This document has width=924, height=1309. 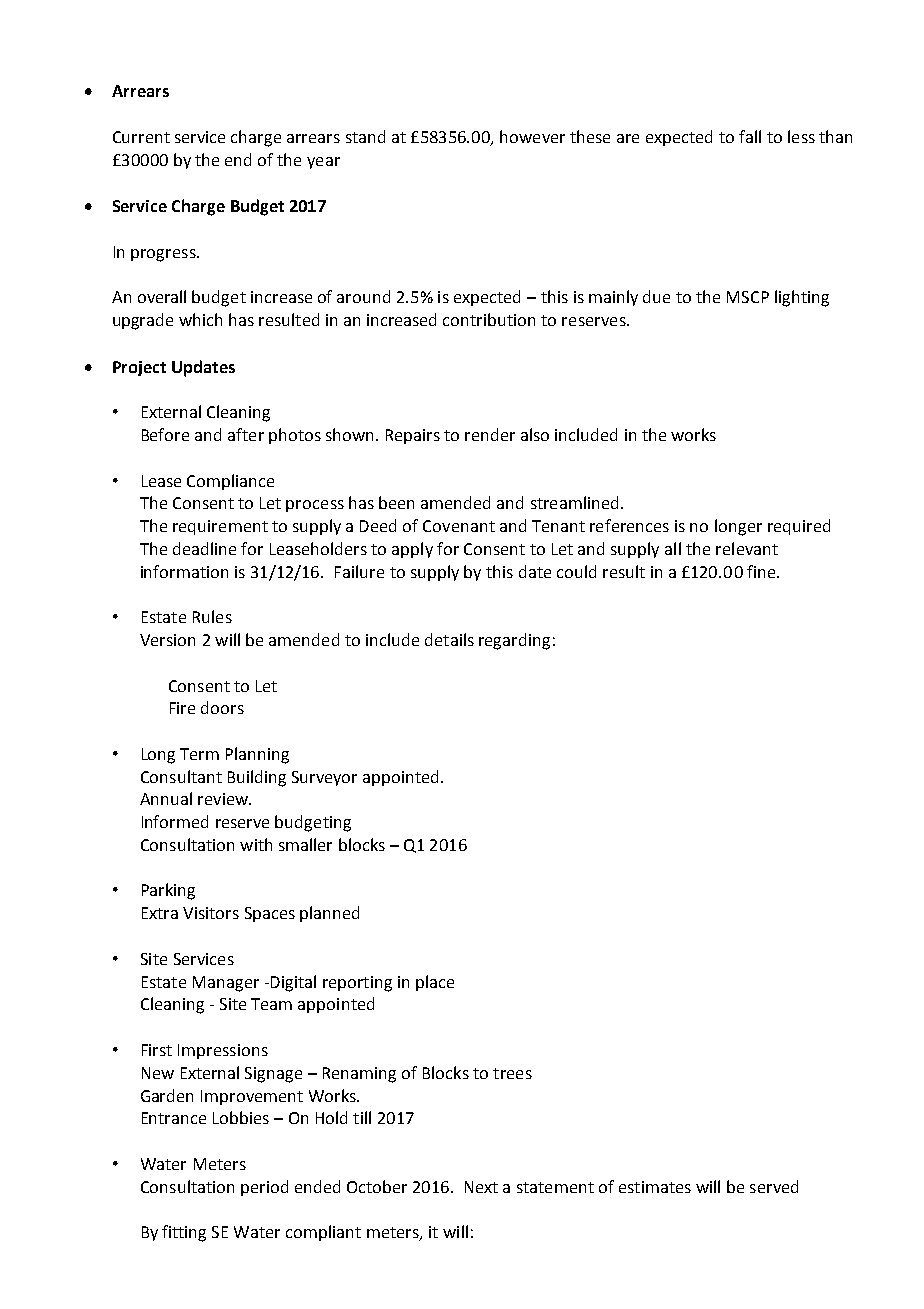 What do you see at coordinates (246, 434) in the document?
I see `after` at bounding box center [246, 434].
